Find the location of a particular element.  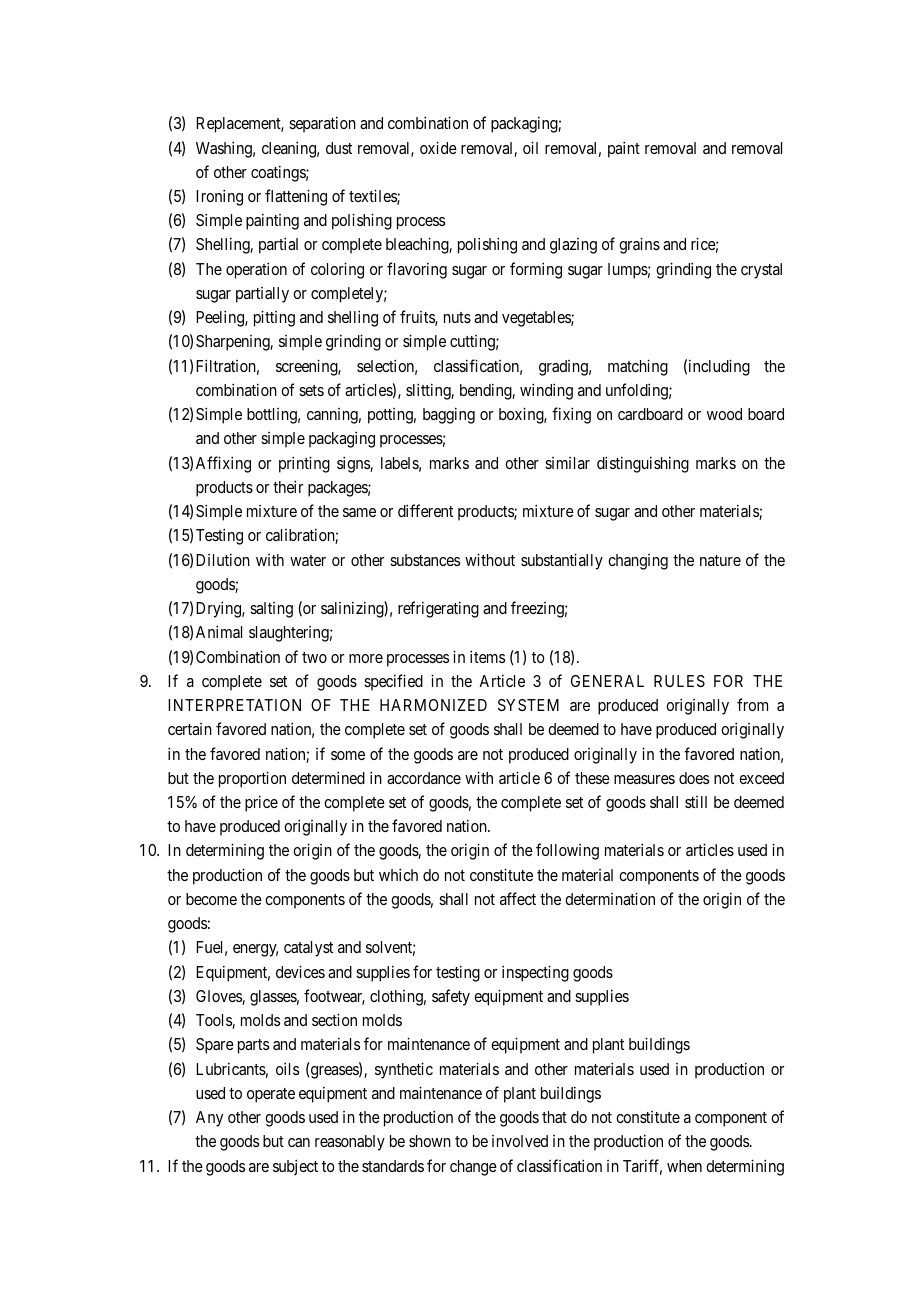

flattening is located at coordinates (296, 197).
